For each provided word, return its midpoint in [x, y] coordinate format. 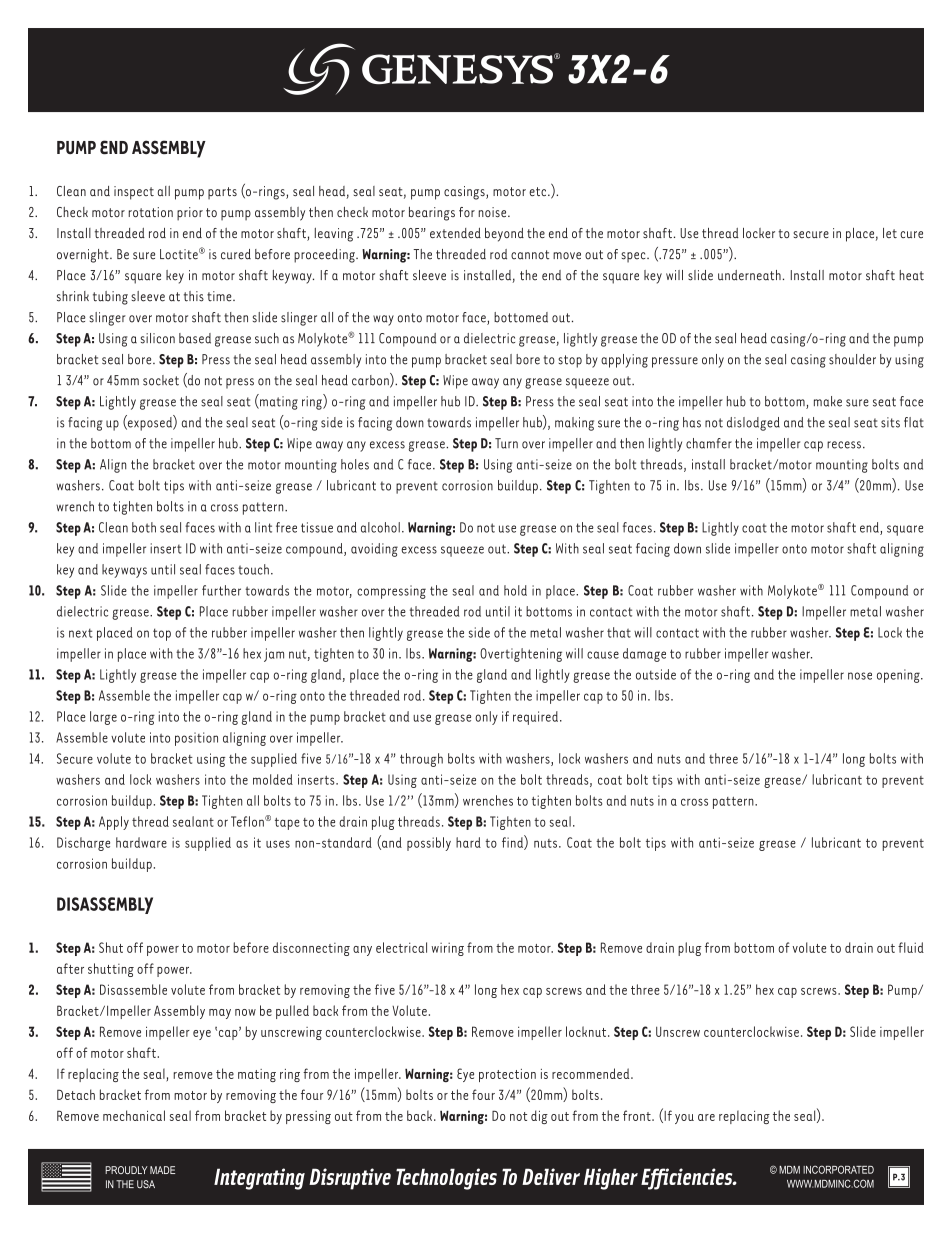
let [890, 233]
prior [190, 214]
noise [493, 212]
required [535, 718]
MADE [162, 1170]
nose [860, 676]
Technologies [446, 1179]
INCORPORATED [838, 1169]
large [103, 718]
